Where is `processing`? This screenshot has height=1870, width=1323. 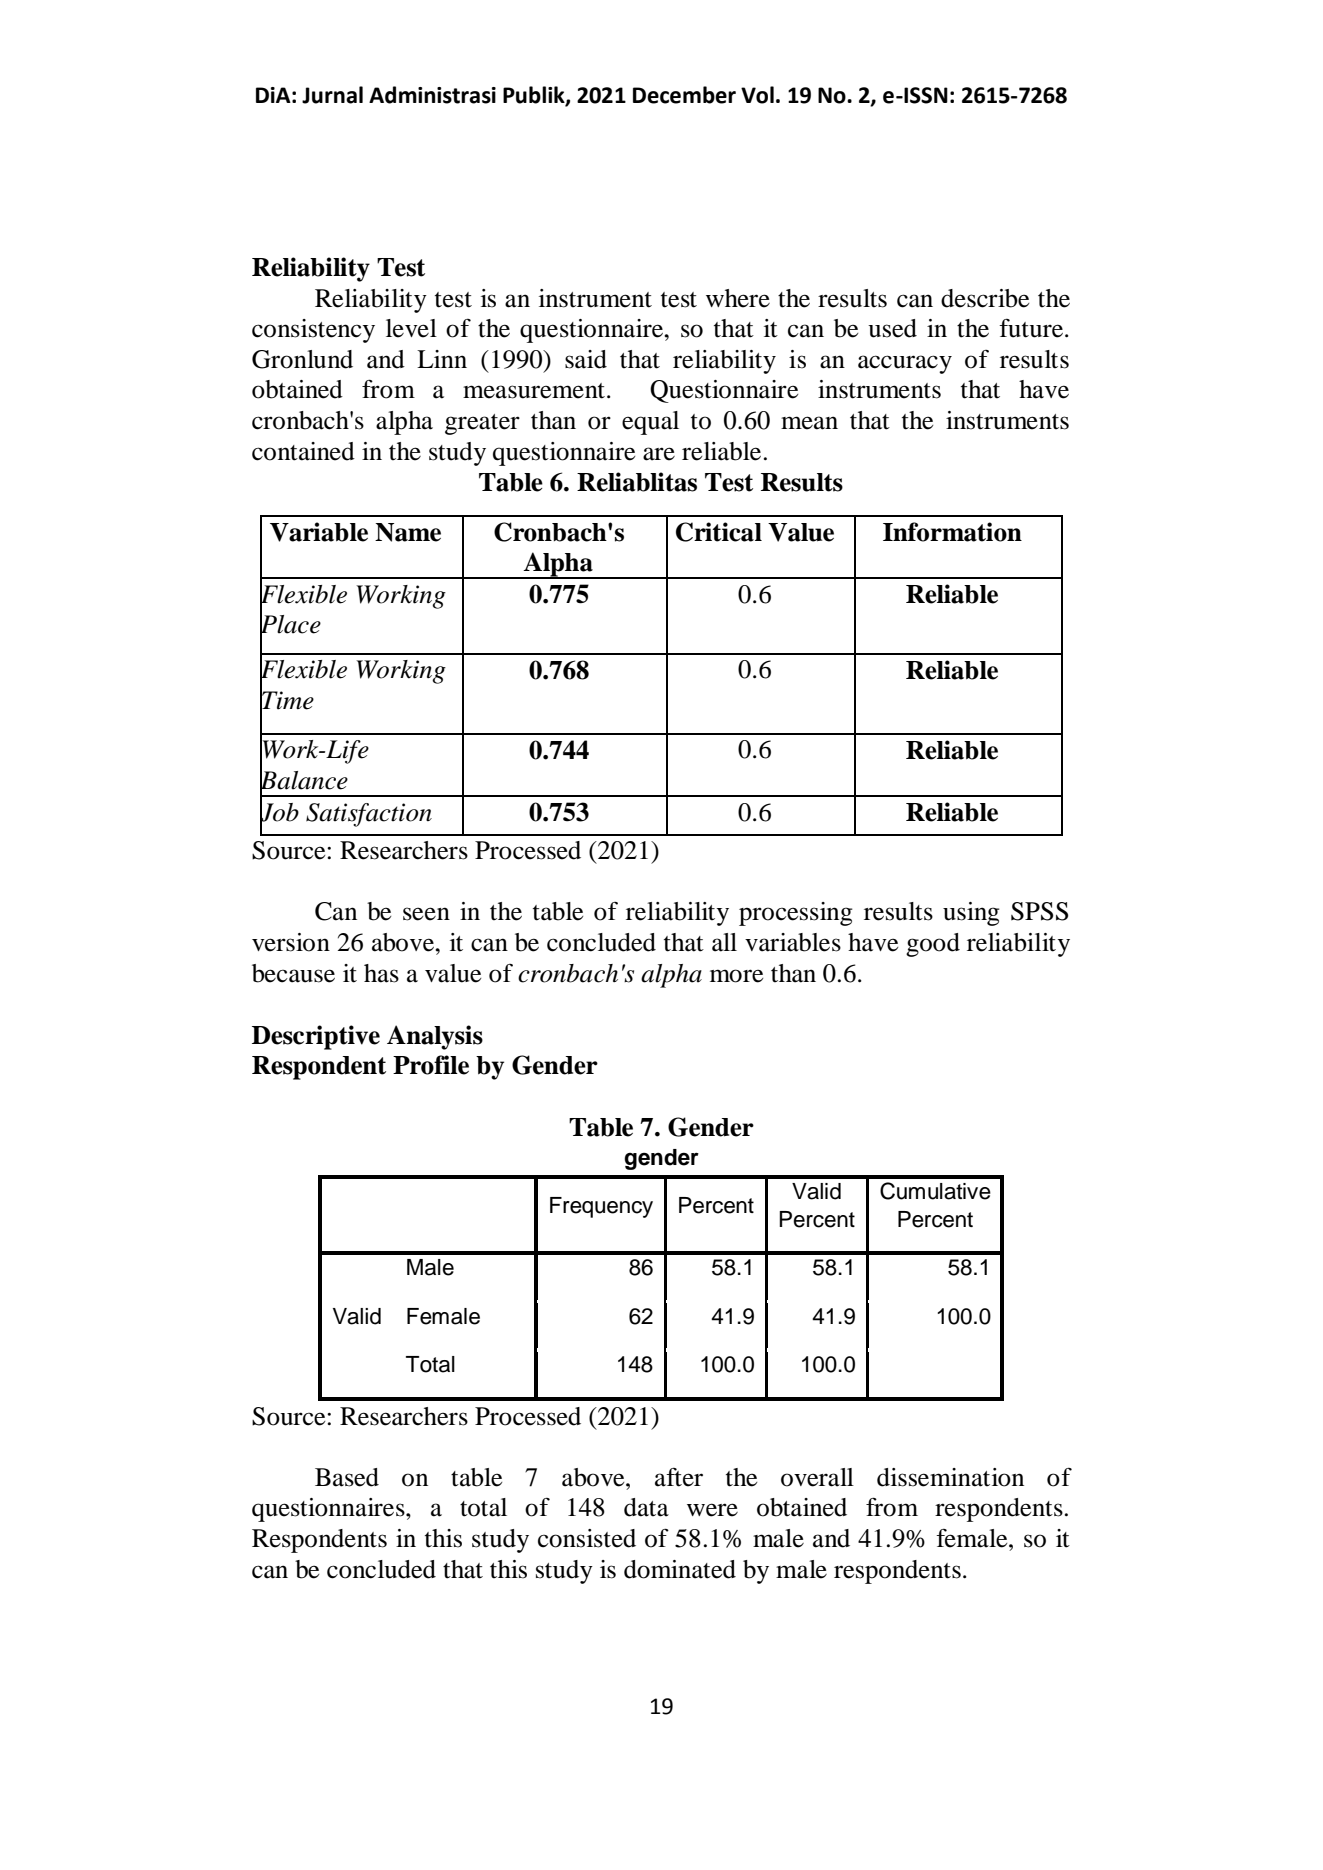 processing is located at coordinates (796, 914).
